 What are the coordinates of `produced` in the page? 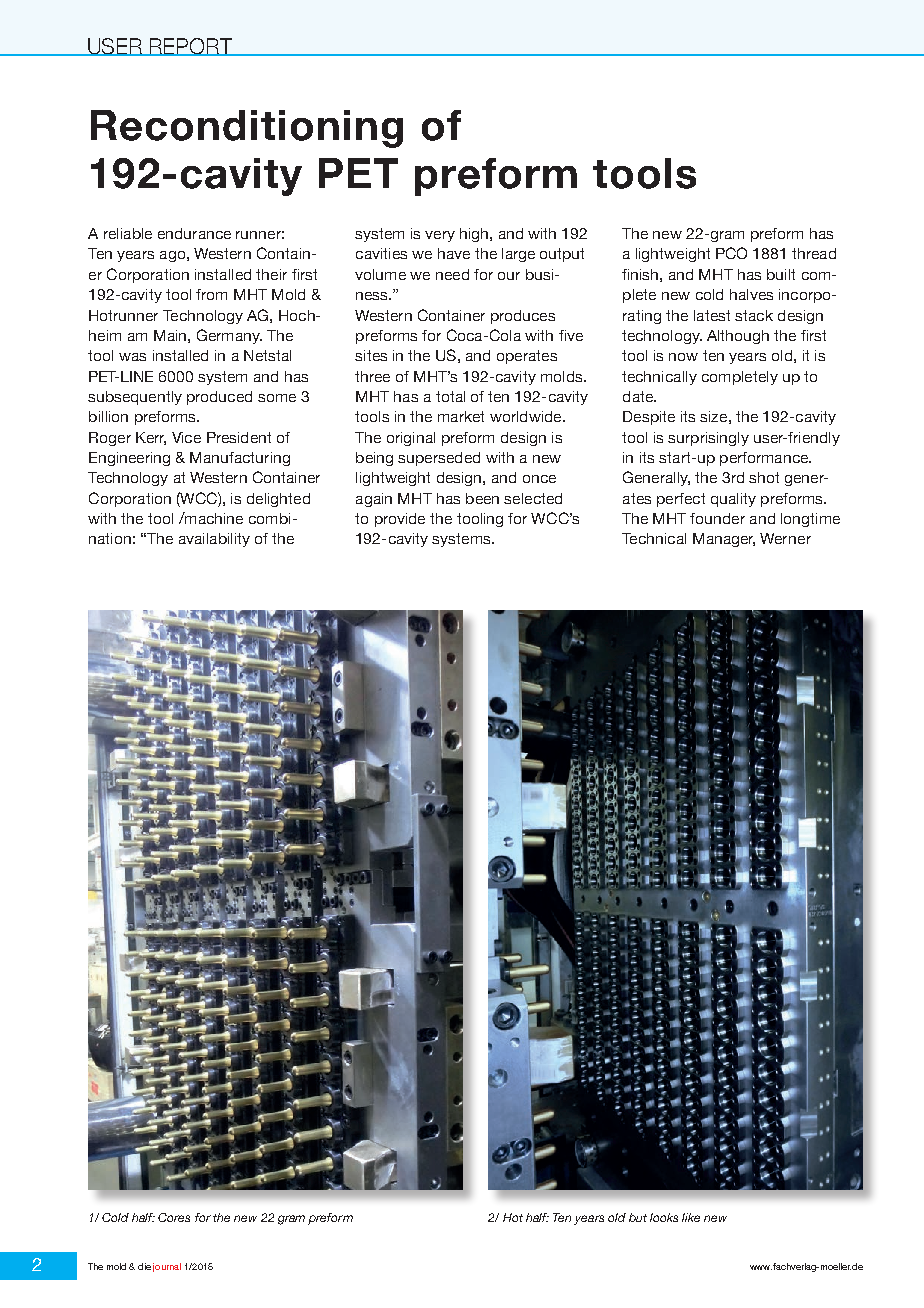 It's located at (219, 398).
